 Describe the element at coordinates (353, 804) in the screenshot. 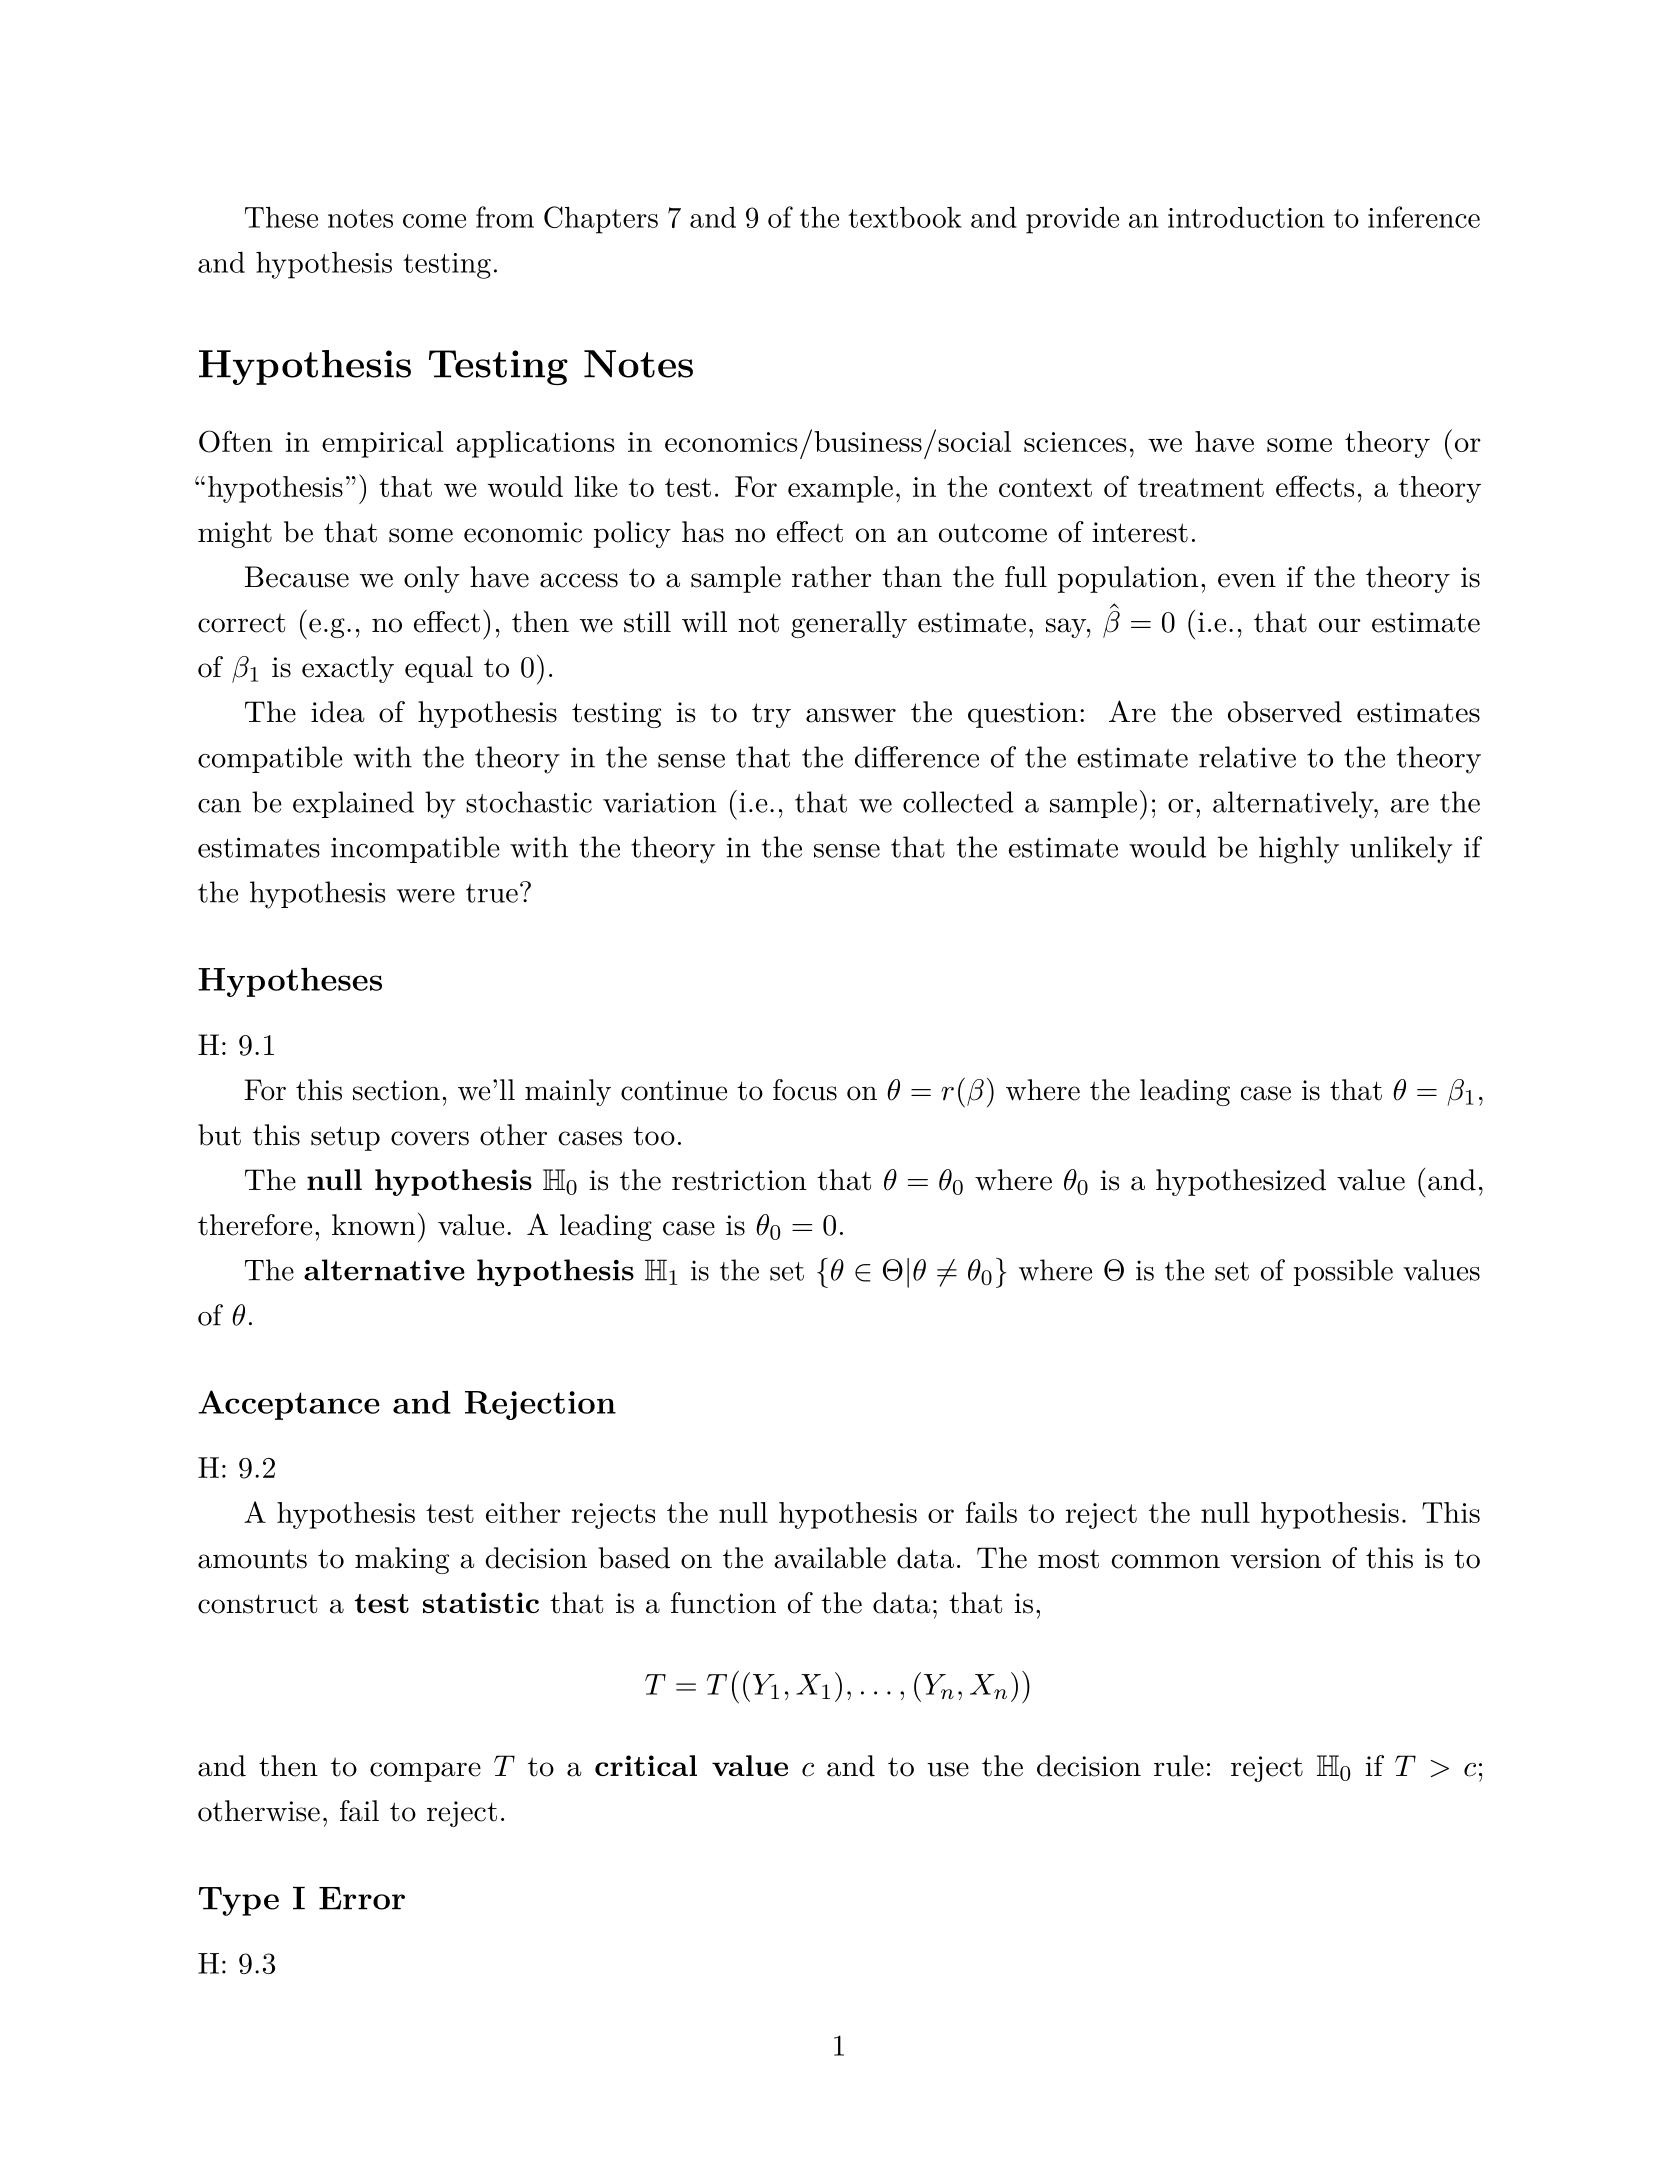

I see `explained` at that location.
